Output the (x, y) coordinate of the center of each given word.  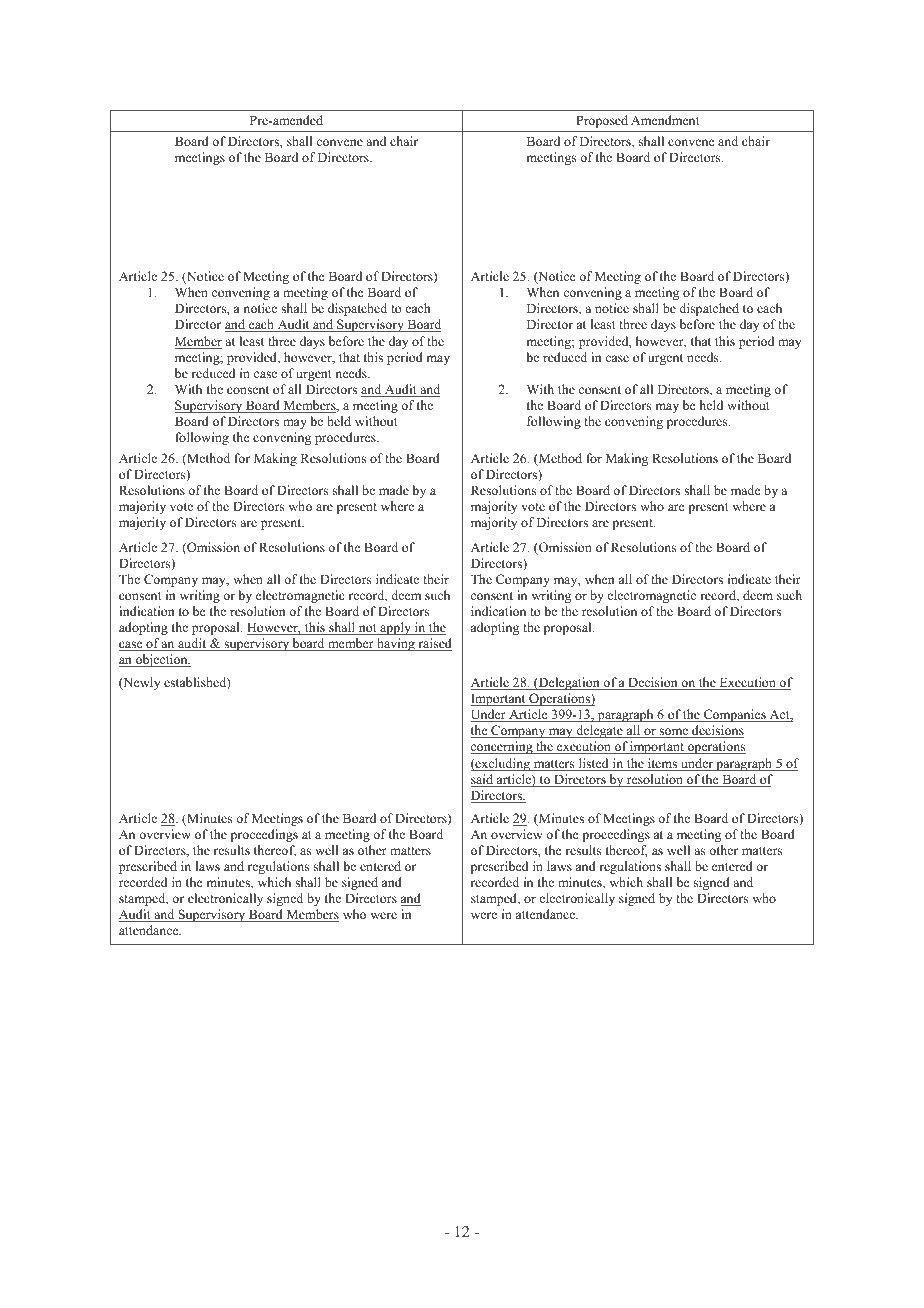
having (396, 644)
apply (395, 628)
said (483, 780)
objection (162, 660)
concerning (503, 747)
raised (434, 644)
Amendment (665, 120)
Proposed (602, 121)
